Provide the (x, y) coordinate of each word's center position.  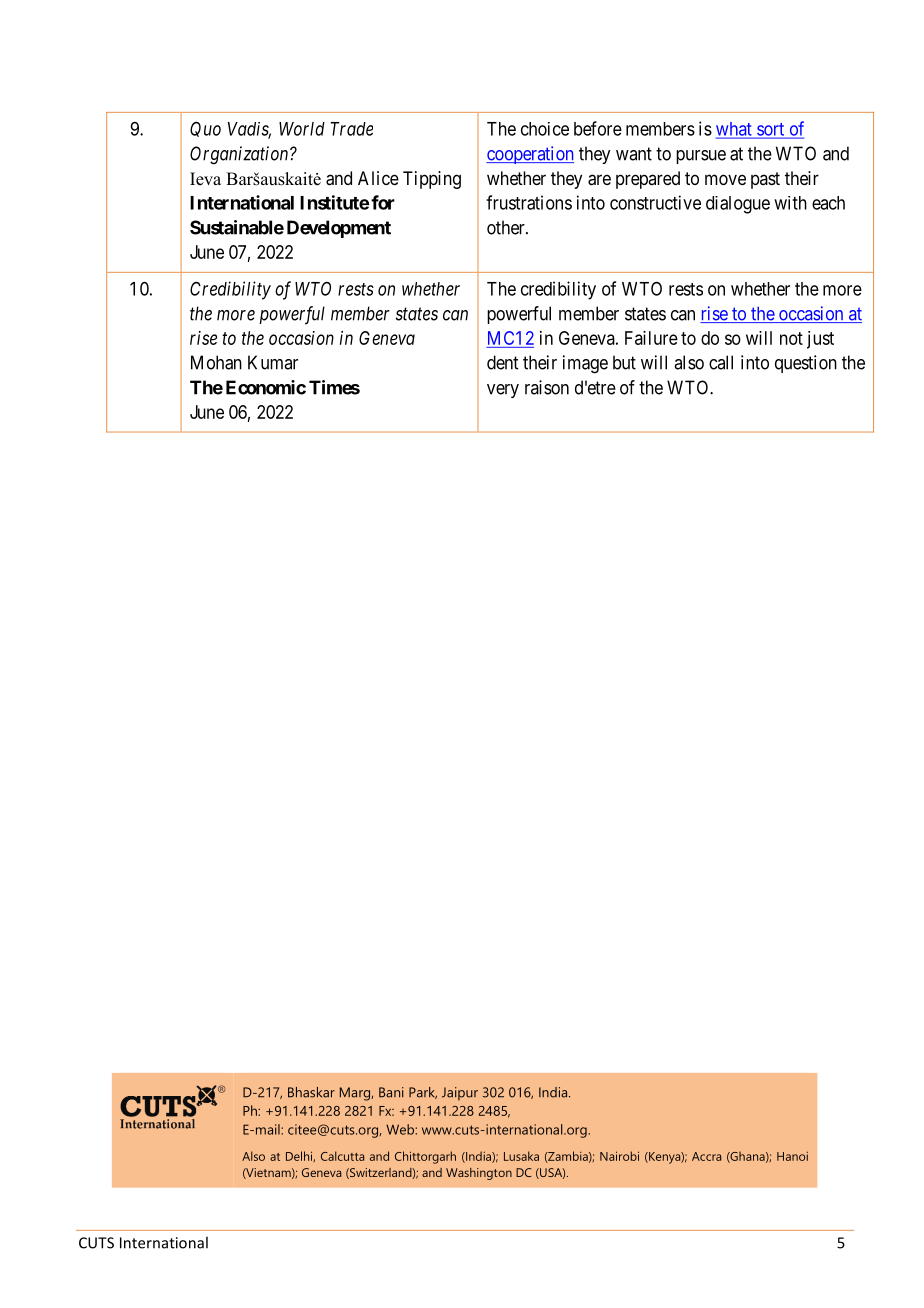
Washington (479, 1174)
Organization (240, 155)
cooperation (530, 155)
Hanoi (792, 1156)
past (765, 180)
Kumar (273, 362)
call (721, 362)
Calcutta (342, 1156)
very (503, 391)
